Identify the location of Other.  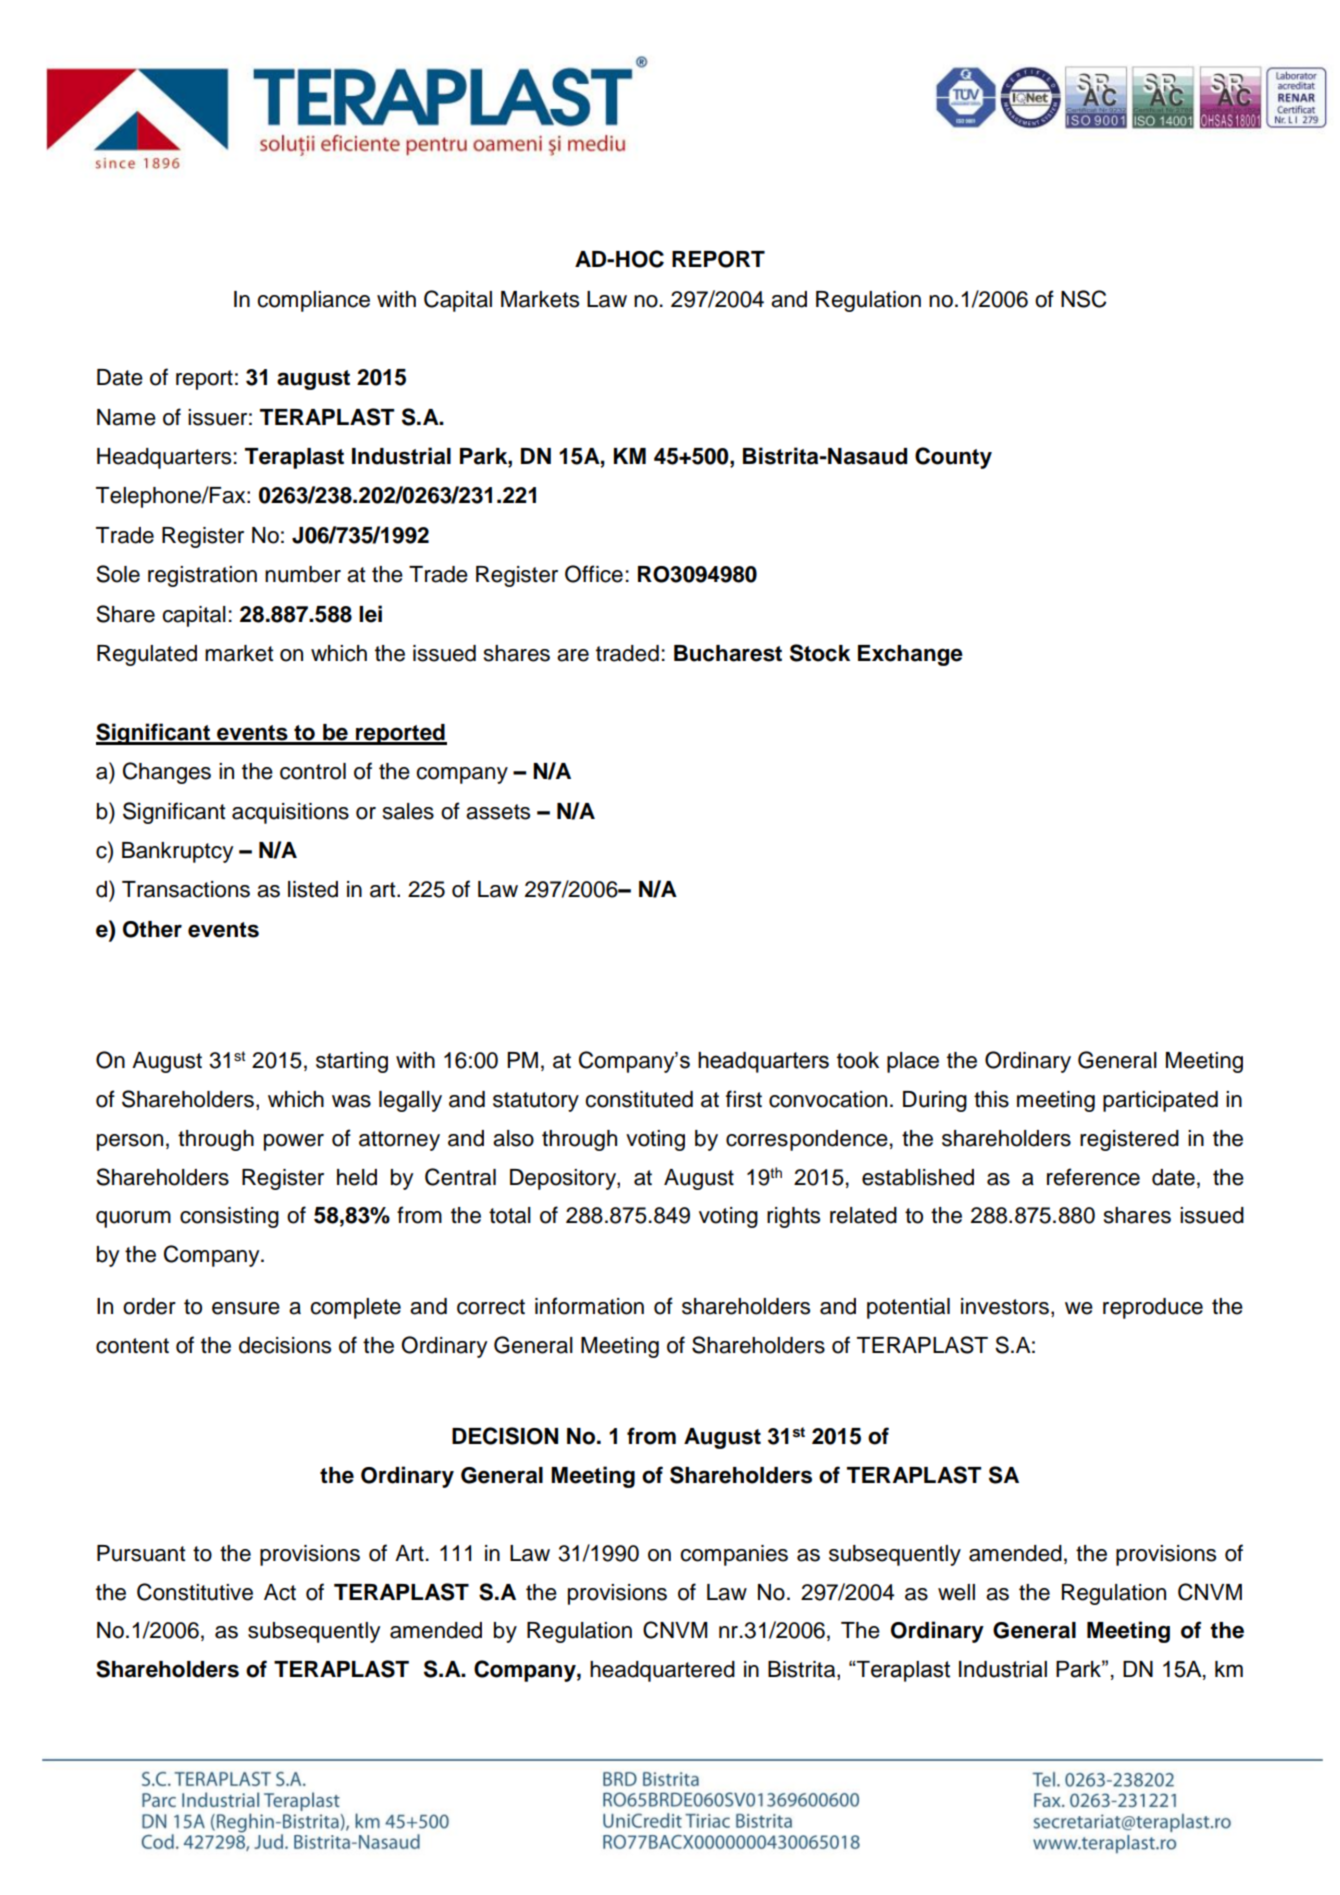
(152, 929).
